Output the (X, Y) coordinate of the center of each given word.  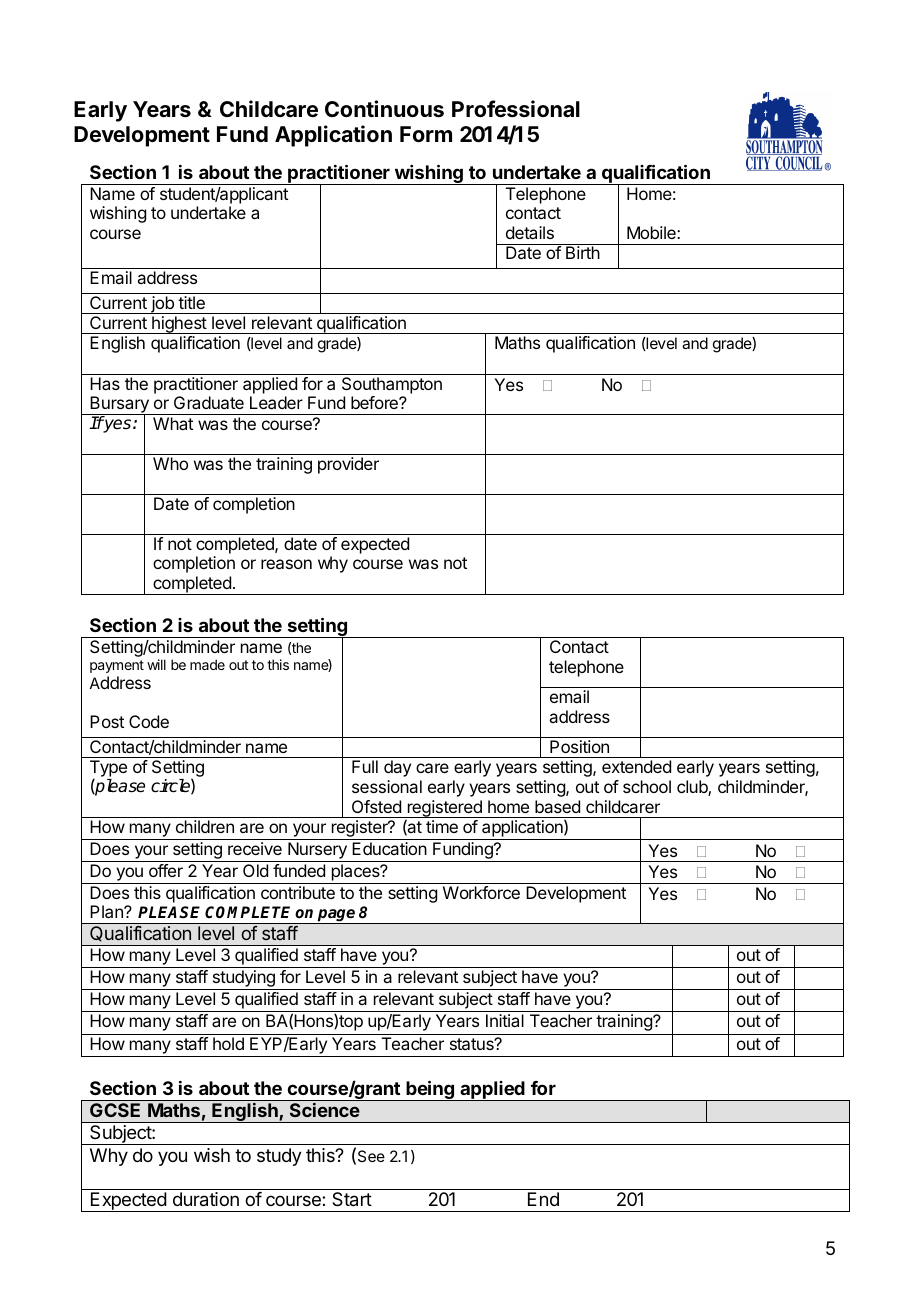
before (375, 402)
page (337, 916)
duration (206, 1199)
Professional (516, 109)
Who (170, 463)
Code (149, 721)
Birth (583, 252)
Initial (505, 1020)
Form (426, 134)
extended (636, 766)
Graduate (209, 402)
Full (365, 766)
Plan (107, 911)
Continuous (384, 109)
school (647, 786)
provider (348, 465)
